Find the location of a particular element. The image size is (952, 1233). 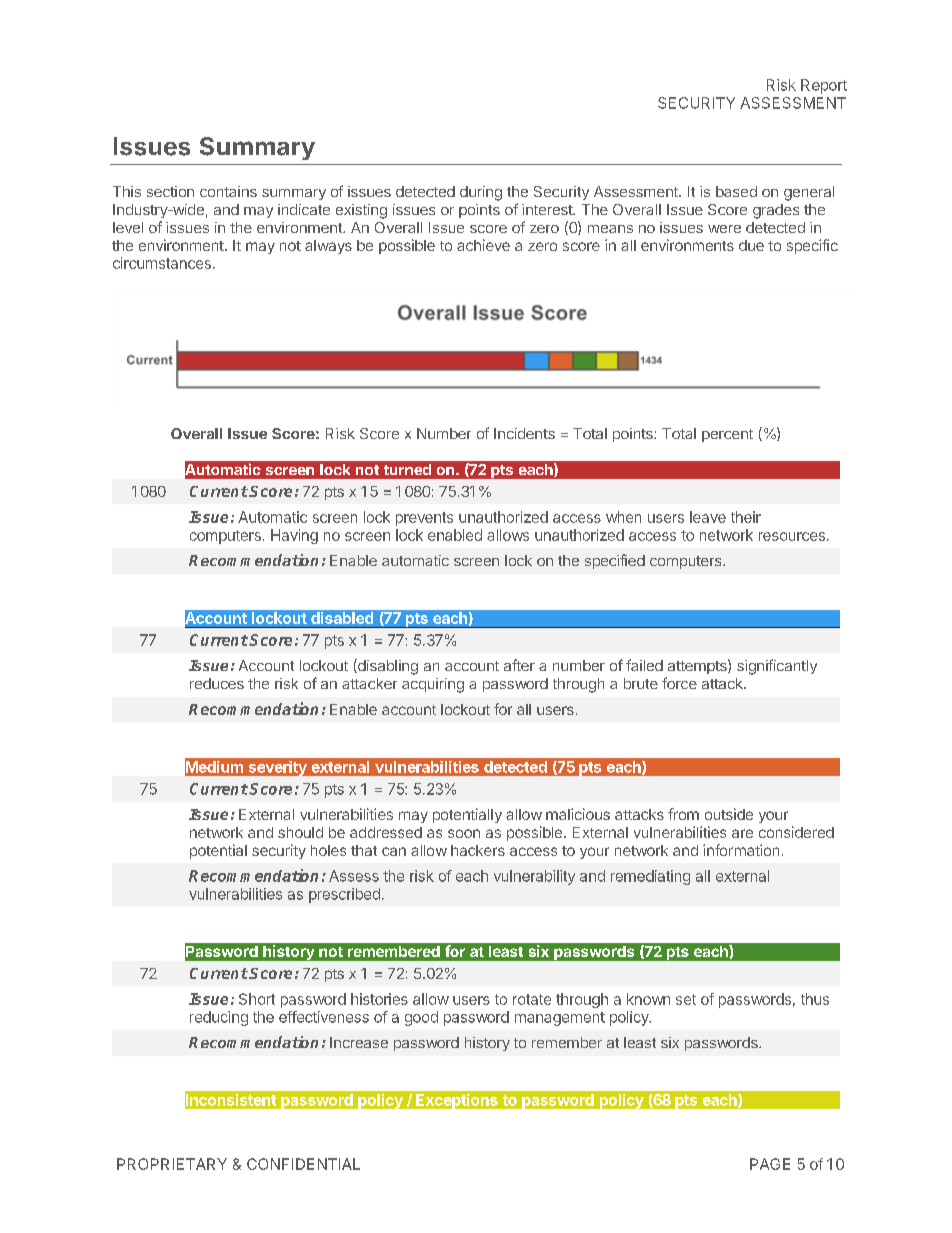

Report is located at coordinates (824, 86).
